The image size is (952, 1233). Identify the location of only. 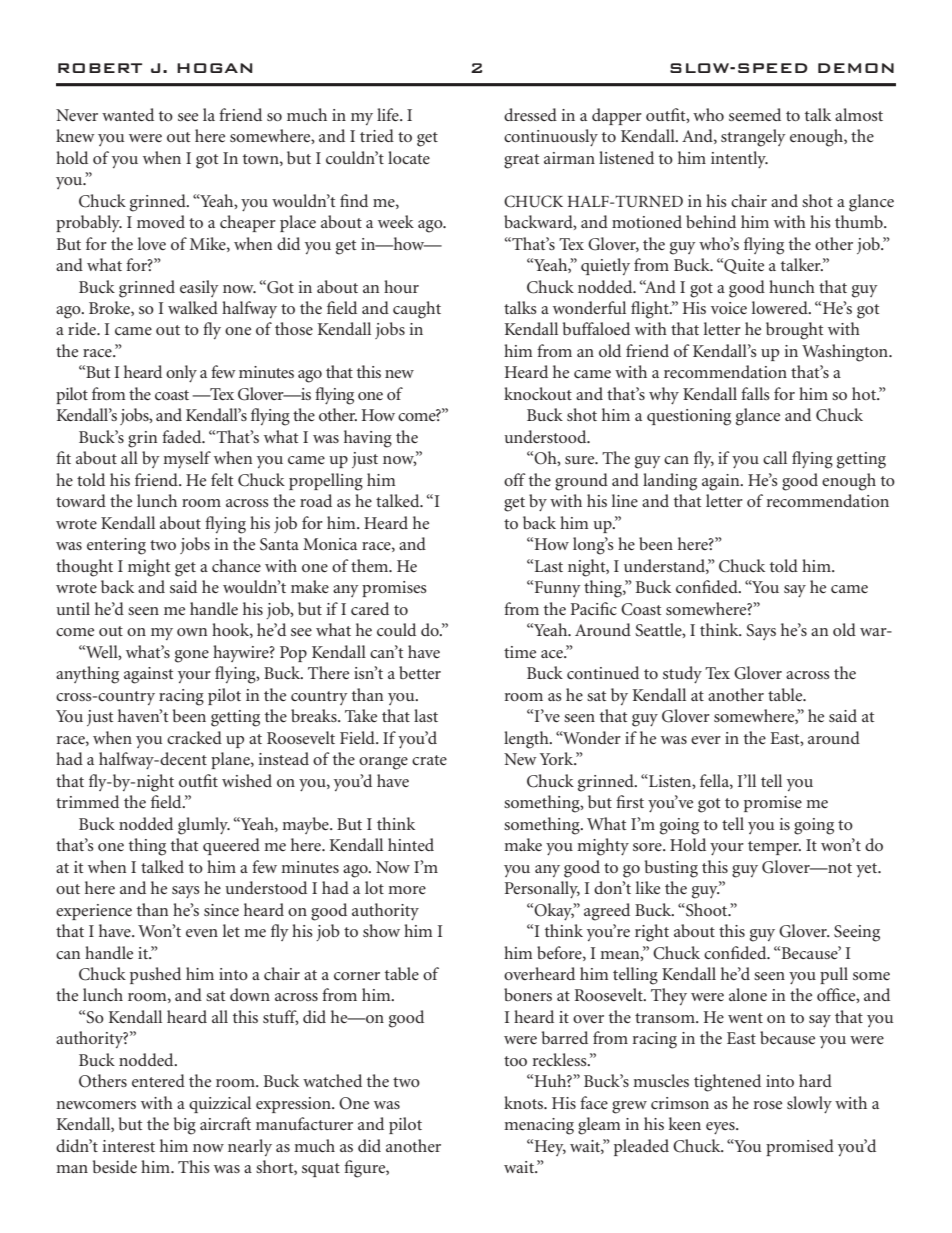
(181, 373).
